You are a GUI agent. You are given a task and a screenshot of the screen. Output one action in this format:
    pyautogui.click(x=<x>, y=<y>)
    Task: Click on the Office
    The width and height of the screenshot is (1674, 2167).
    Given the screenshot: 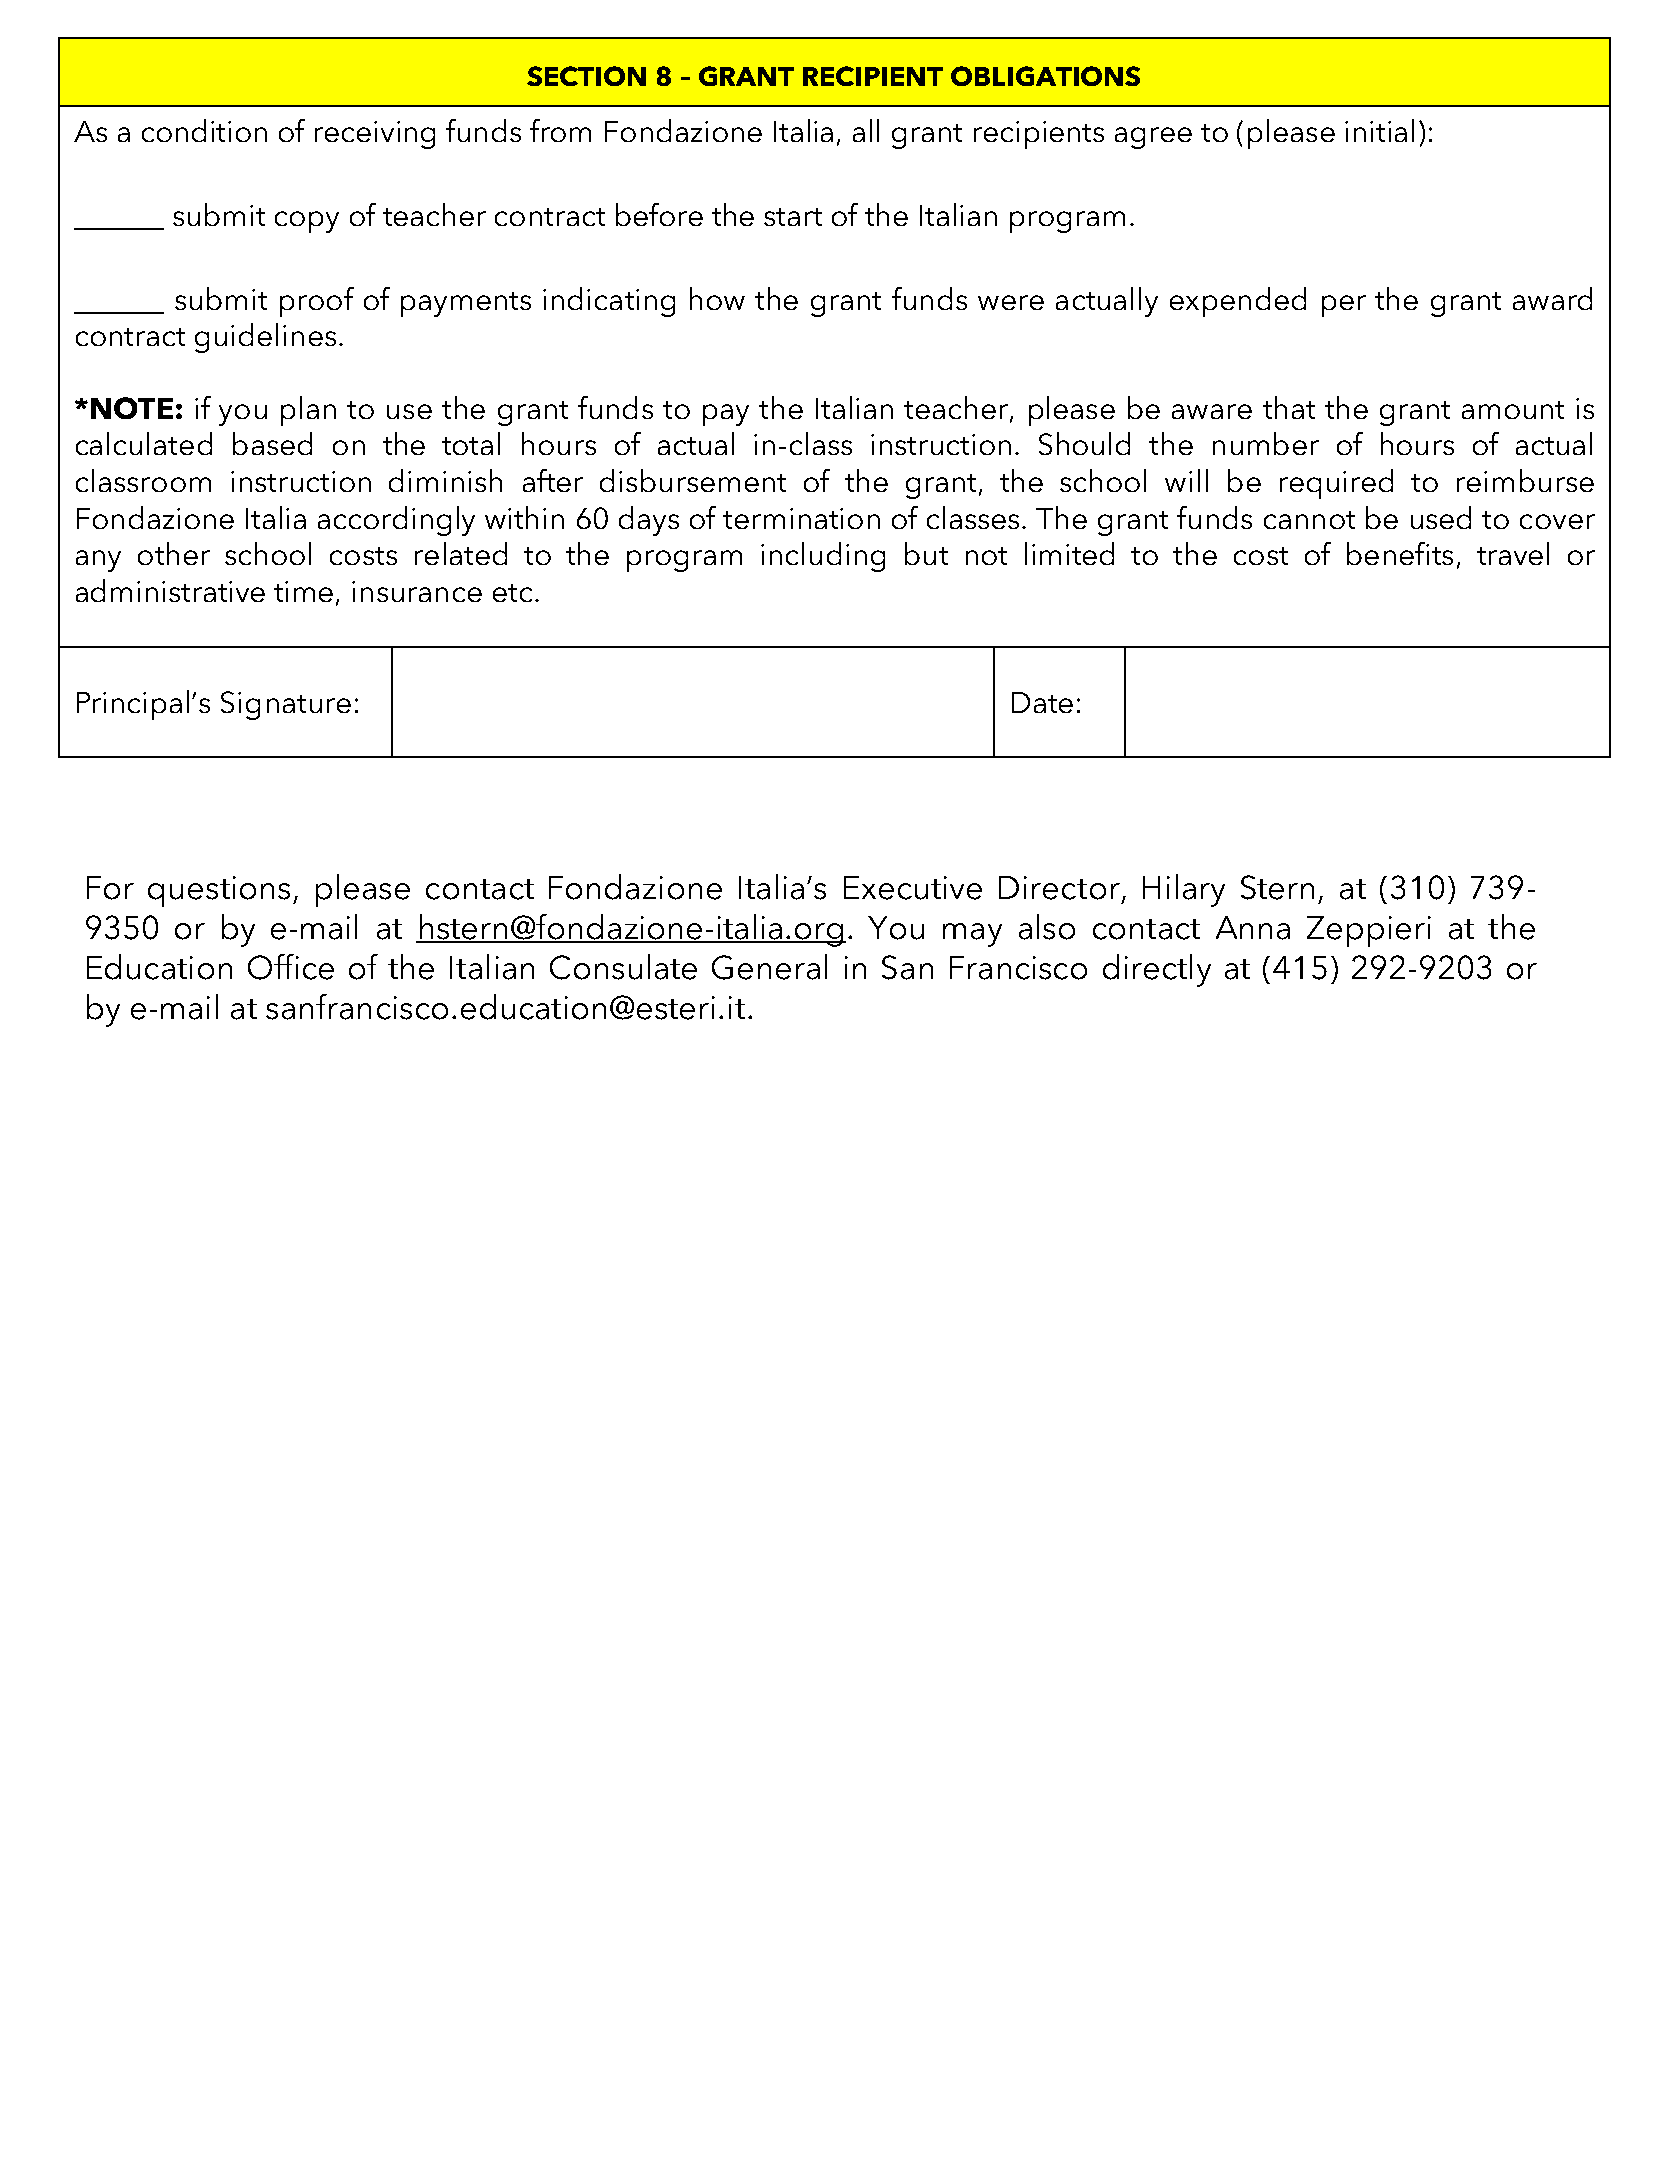 What is the action you would take?
    pyautogui.click(x=291, y=967)
